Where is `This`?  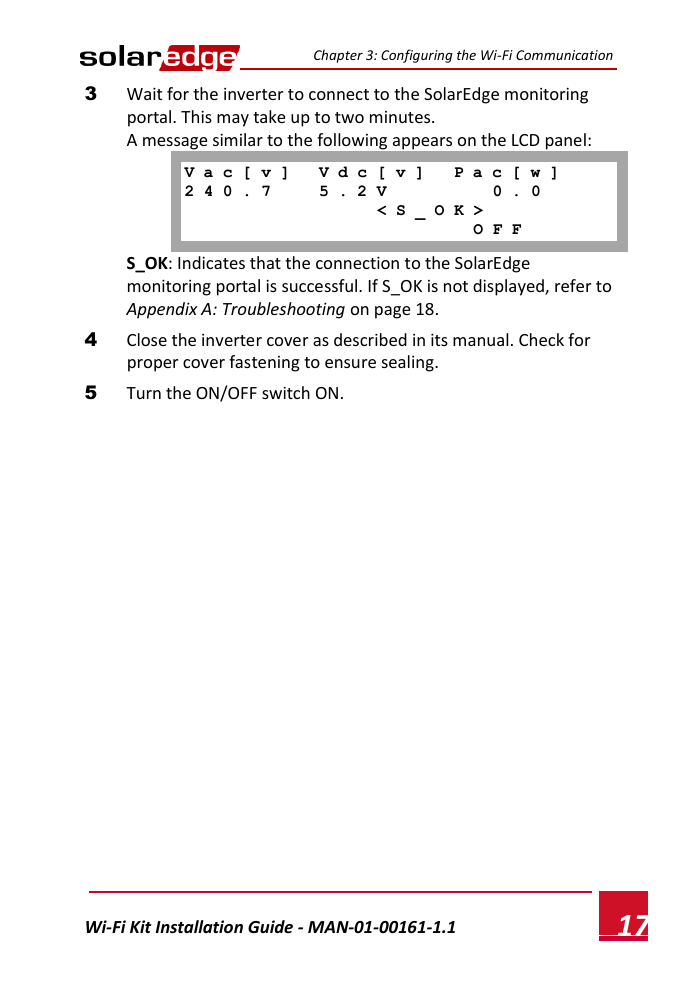
This is located at coordinates (196, 116).
